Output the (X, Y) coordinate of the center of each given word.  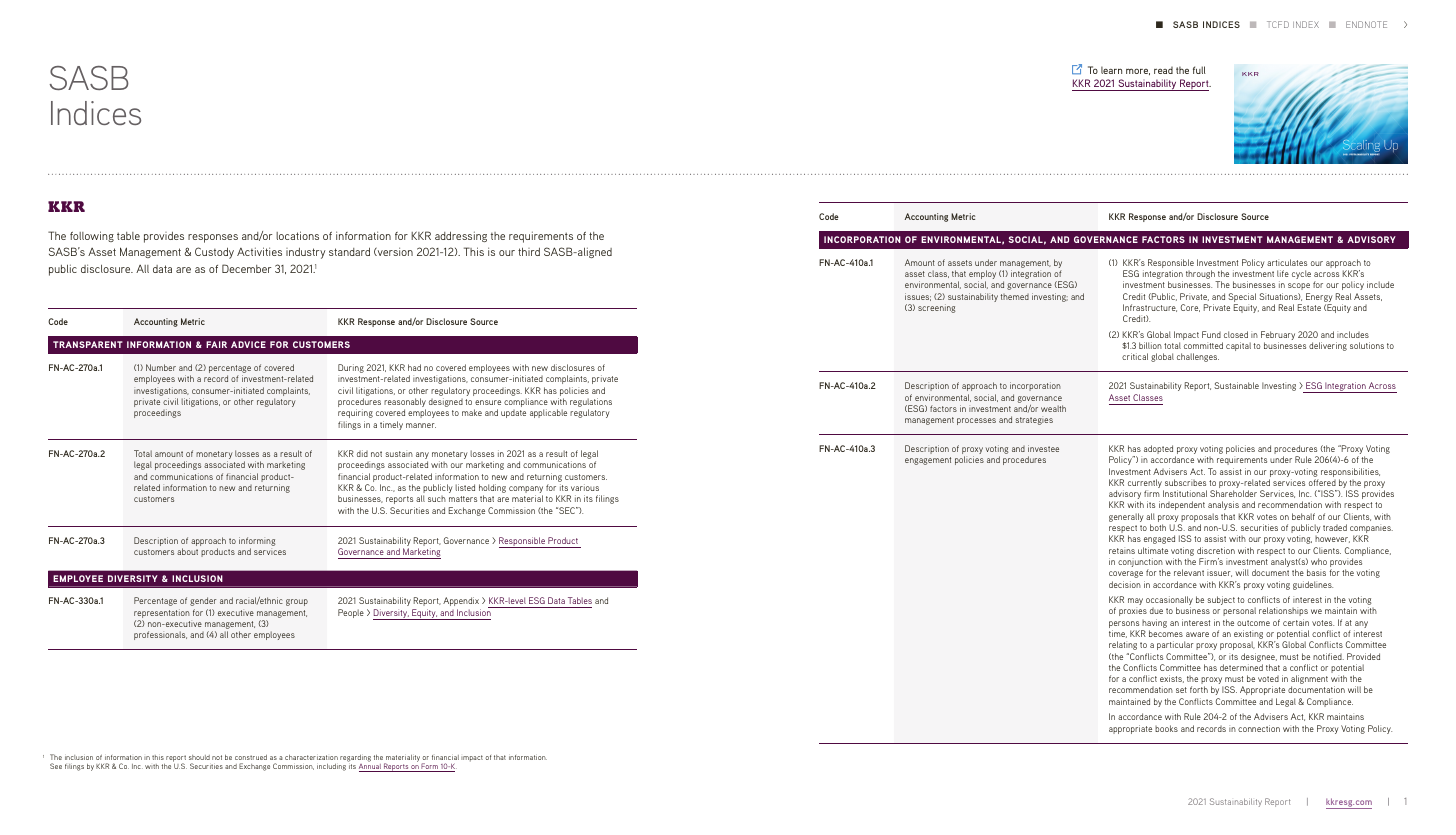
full (1199, 70)
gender (203, 601)
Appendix (461, 601)
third (529, 251)
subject (1221, 600)
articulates (1287, 262)
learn (1111, 70)
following (92, 236)
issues (918, 297)
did (362, 453)
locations (297, 235)
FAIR (216, 344)
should (199, 757)
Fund (1211, 334)
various (585, 487)
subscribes (1185, 482)
